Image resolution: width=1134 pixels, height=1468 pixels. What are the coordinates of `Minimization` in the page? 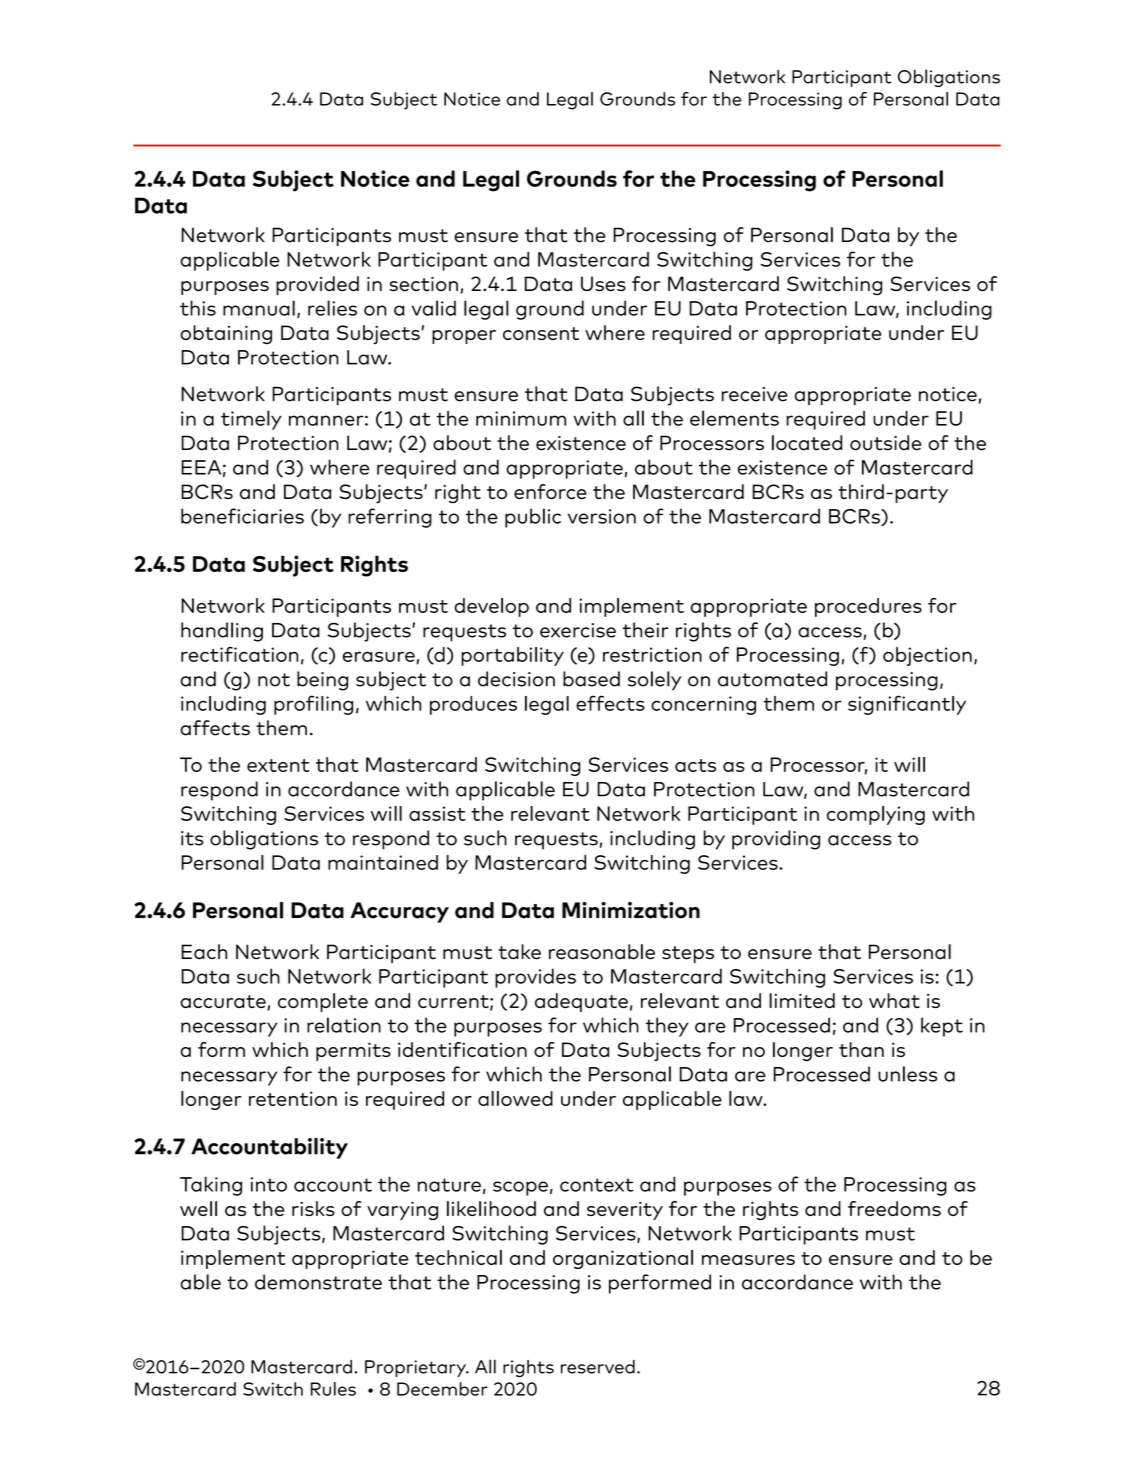 It's located at (631, 910).
